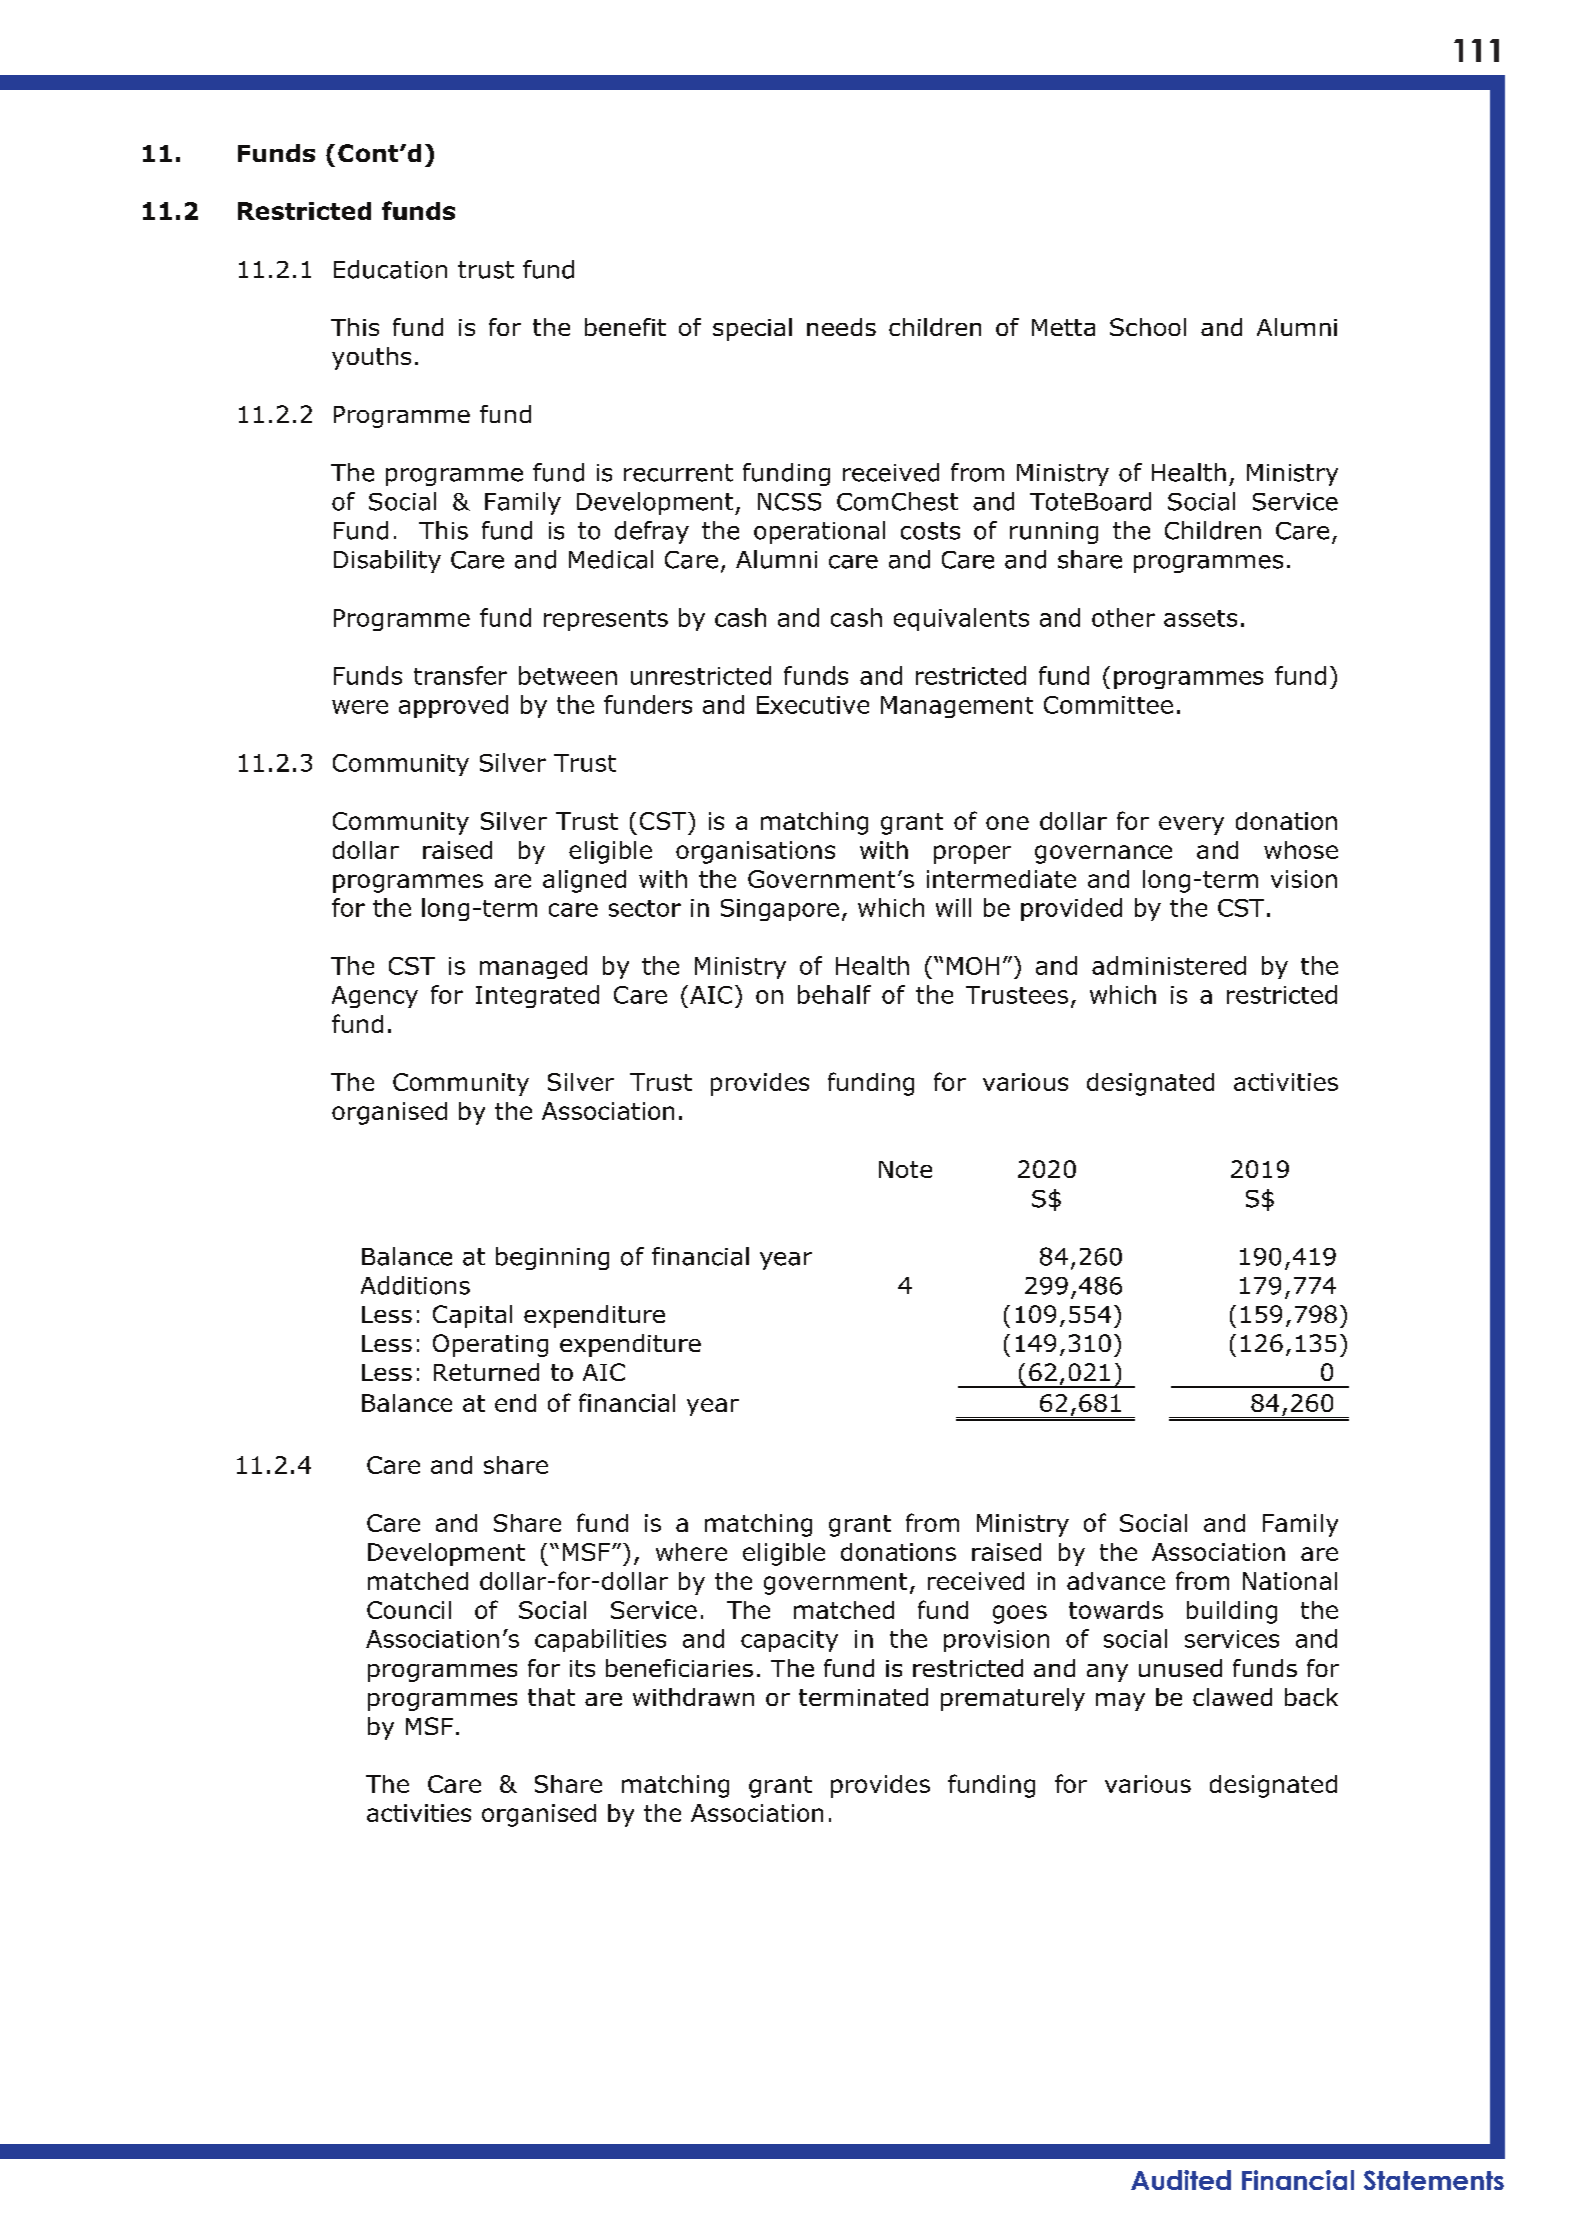 The image size is (1580, 2234). What do you see at coordinates (390, 269) in the screenshot?
I see `Education` at bounding box center [390, 269].
